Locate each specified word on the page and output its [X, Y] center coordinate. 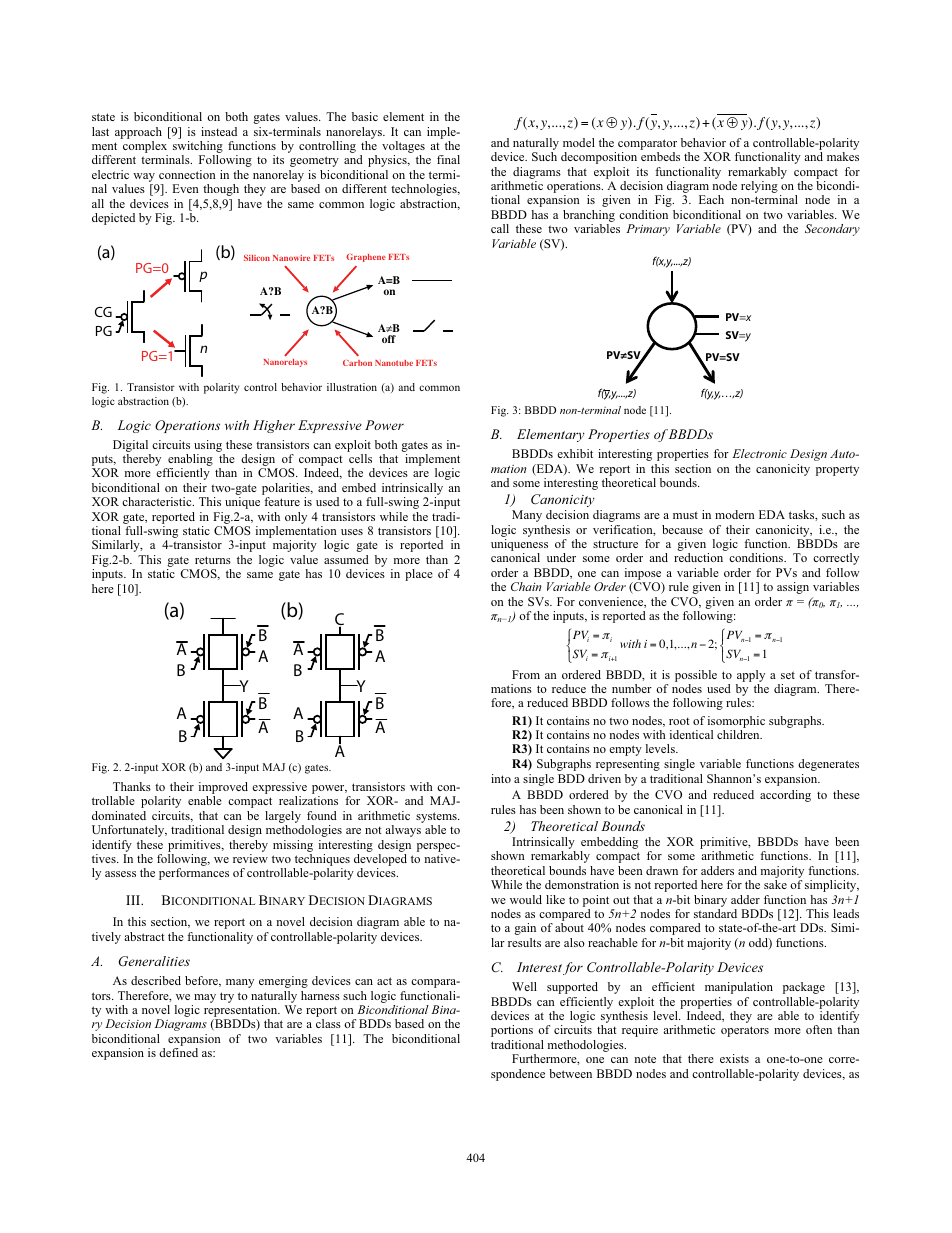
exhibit [575, 453]
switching [198, 148]
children [739, 734]
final [448, 159]
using [209, 447]
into [501, 778]
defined [178, 1052]
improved [223, 789]
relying [759, 187]
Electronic [759, 453]
